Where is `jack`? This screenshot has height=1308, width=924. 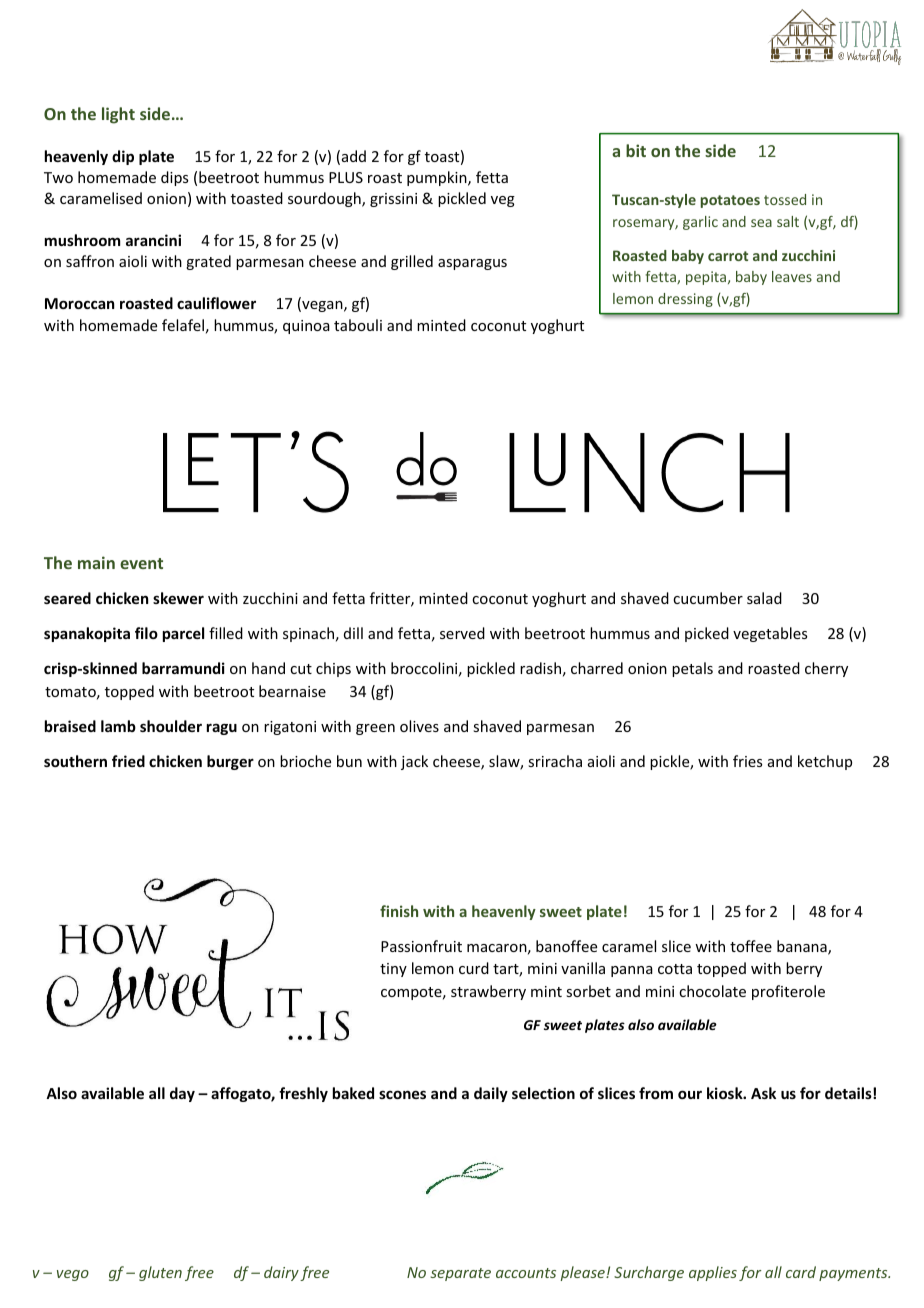
jack is located at coordinates (414, 762).
